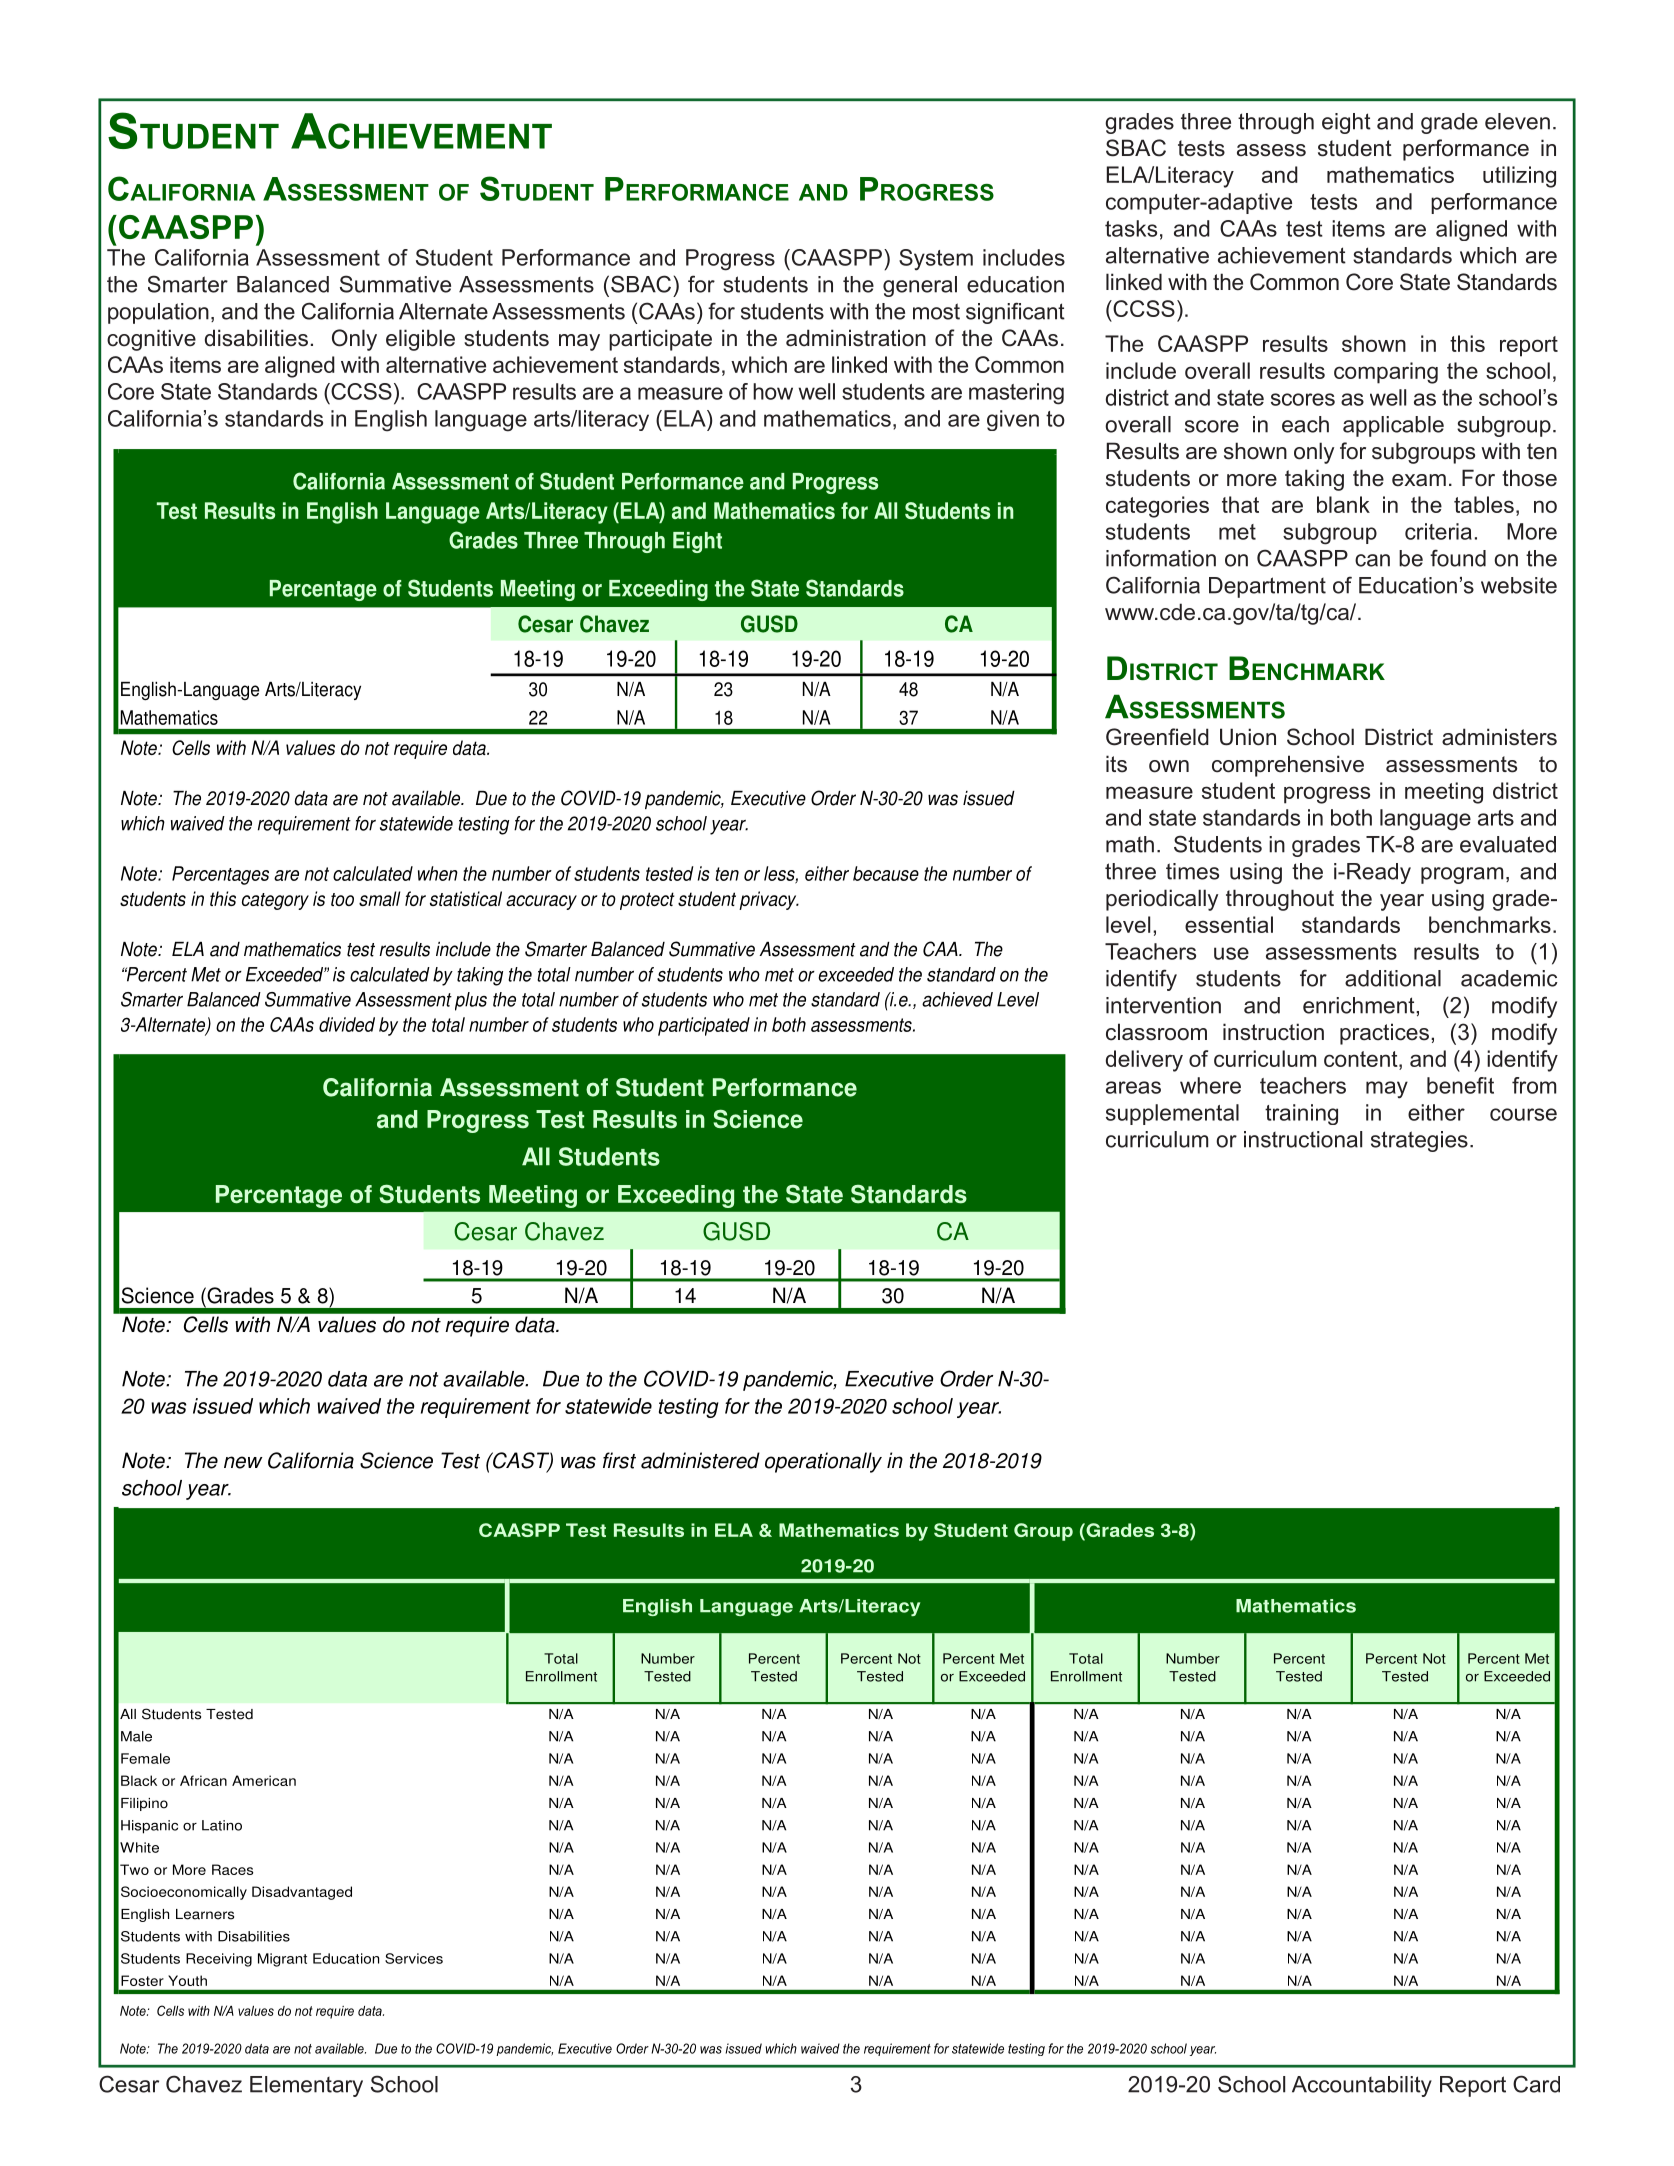 Image resolution: width=1674 pixels, height=2166 pixels. What do you see at coordinates (936, 260) in the screenshot?
I see `System` at bounding box center [936, 260].
